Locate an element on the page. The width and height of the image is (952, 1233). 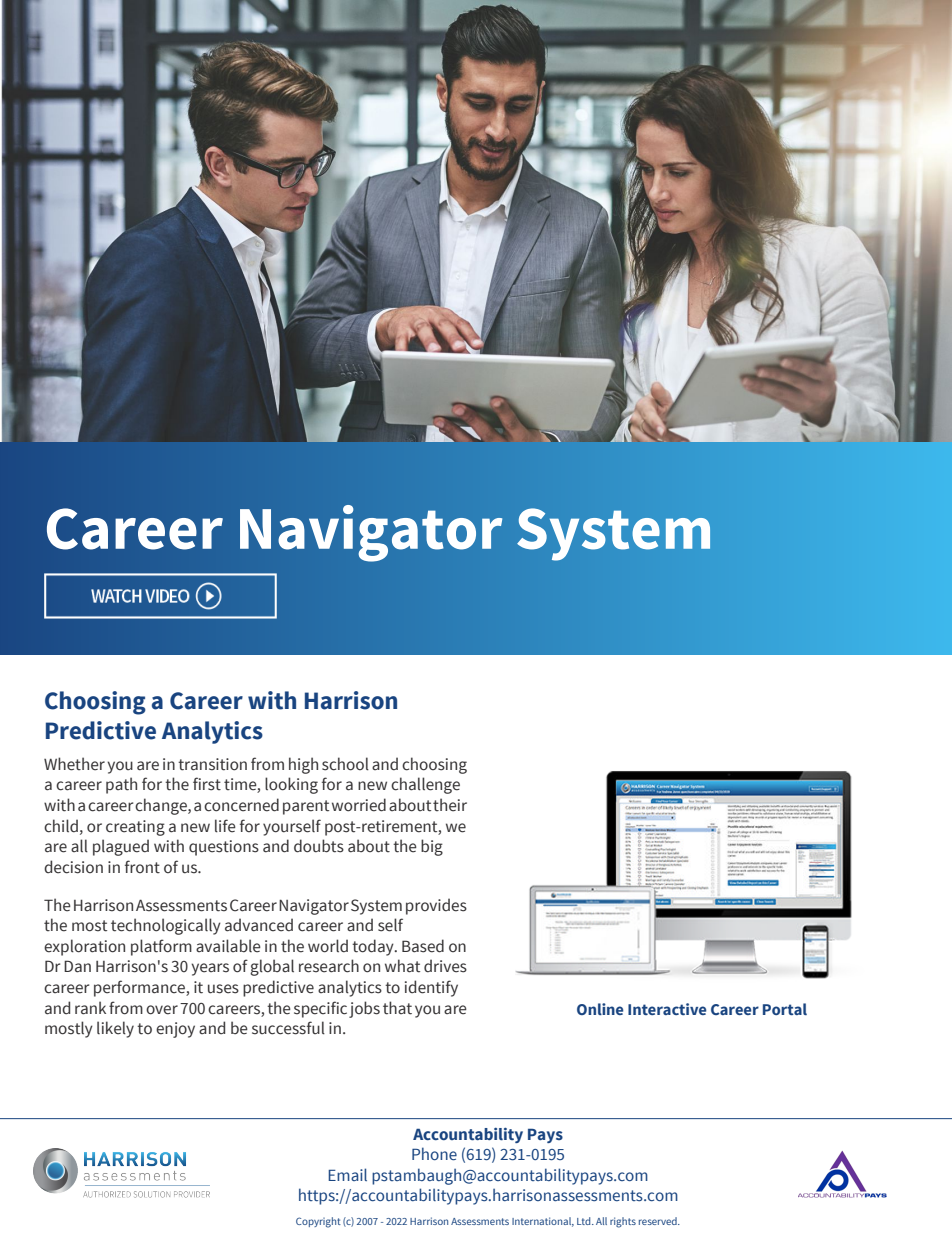
identify is located at coordinates (431, 988).
